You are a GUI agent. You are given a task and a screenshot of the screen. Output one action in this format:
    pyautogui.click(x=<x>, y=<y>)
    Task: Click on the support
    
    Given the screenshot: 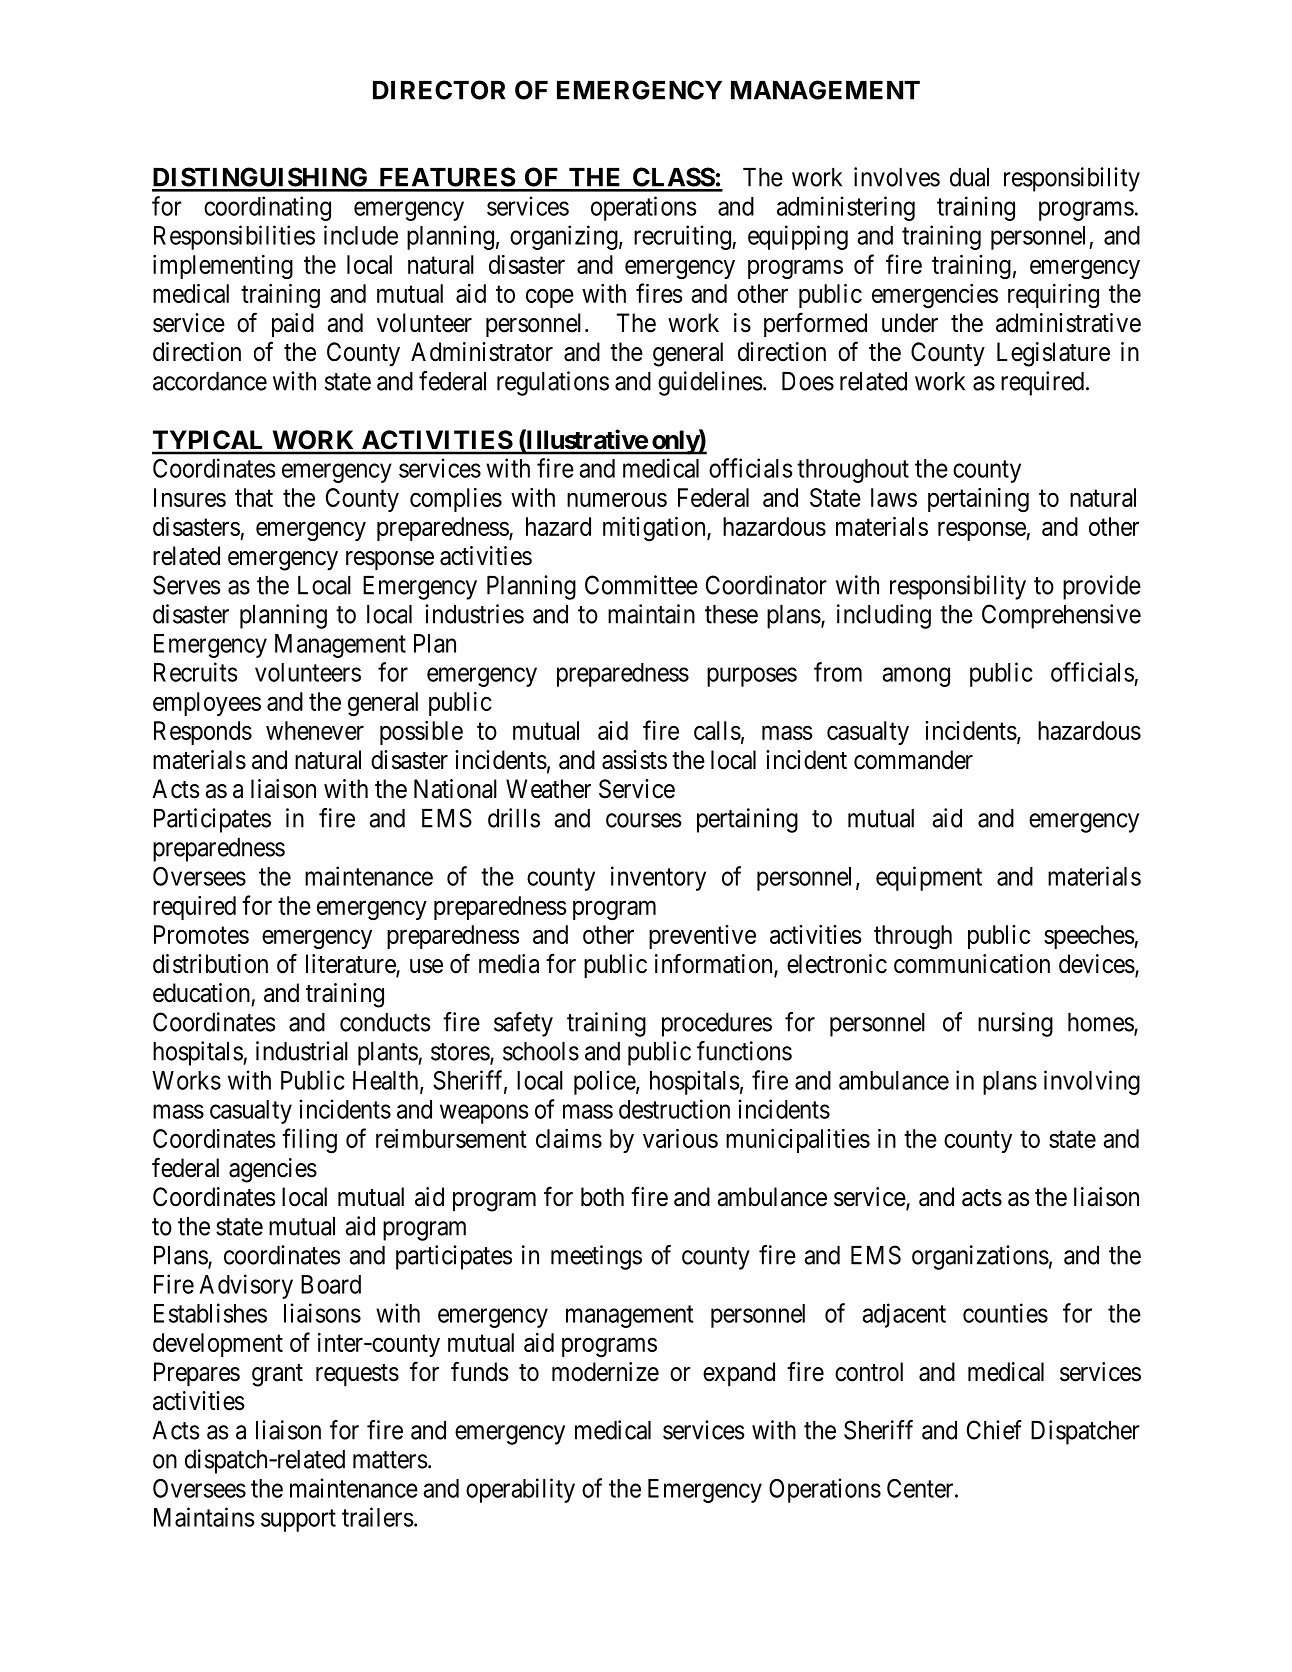 What is the action you would take?
    pyautogui.click(x=298, y=1520)
